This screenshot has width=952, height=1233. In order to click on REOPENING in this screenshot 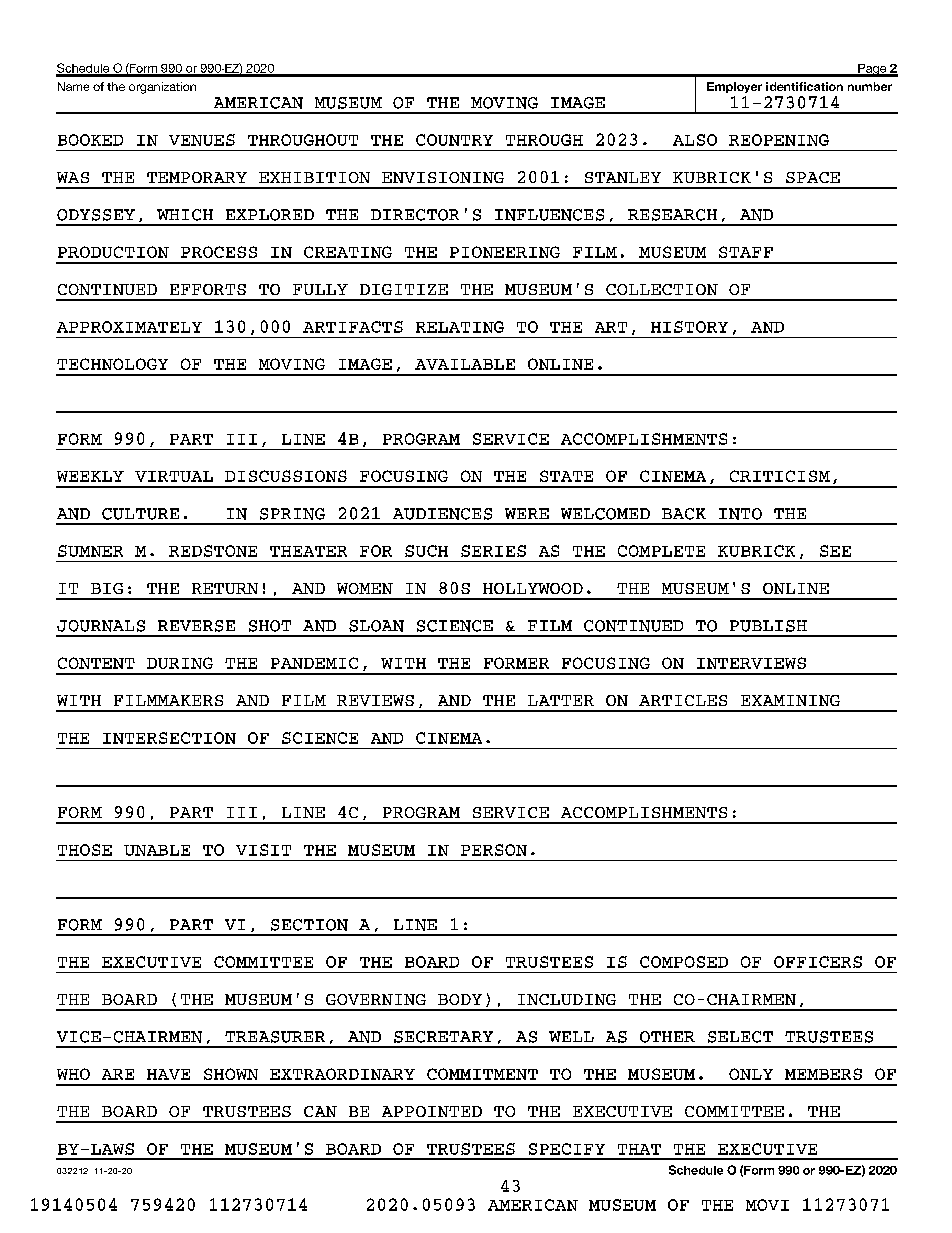, I will do `click(779, 140)`.
